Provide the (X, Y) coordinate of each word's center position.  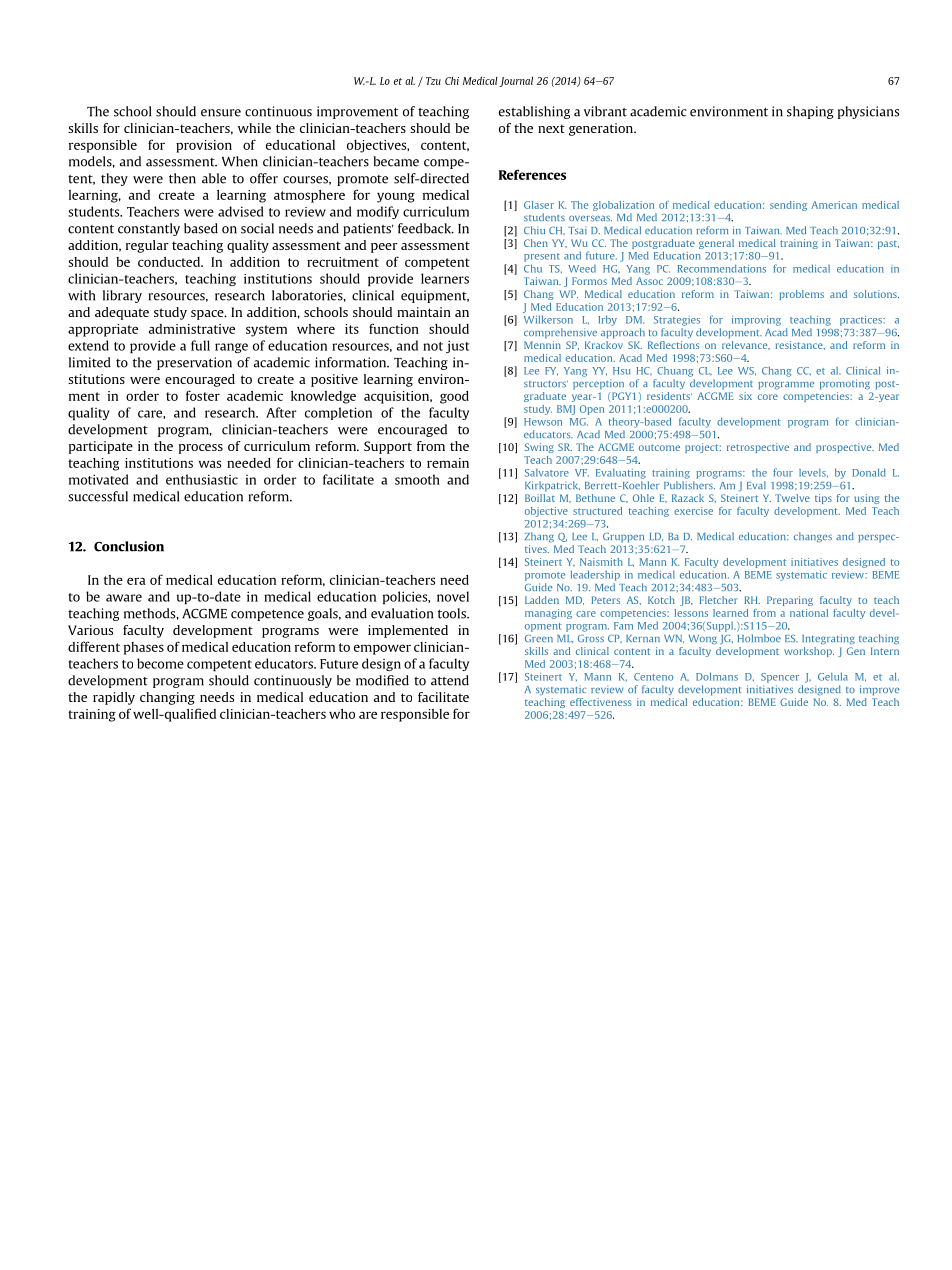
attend (450, 680)
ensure (221, 113)
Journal (516, 82)
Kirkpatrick (552, 486)
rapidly (114, 698)
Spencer (780, 678)
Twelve (792, 498)
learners (445, 278)
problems (802, 295)
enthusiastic (202, 479)
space (208, 315)
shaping (810, 112)
